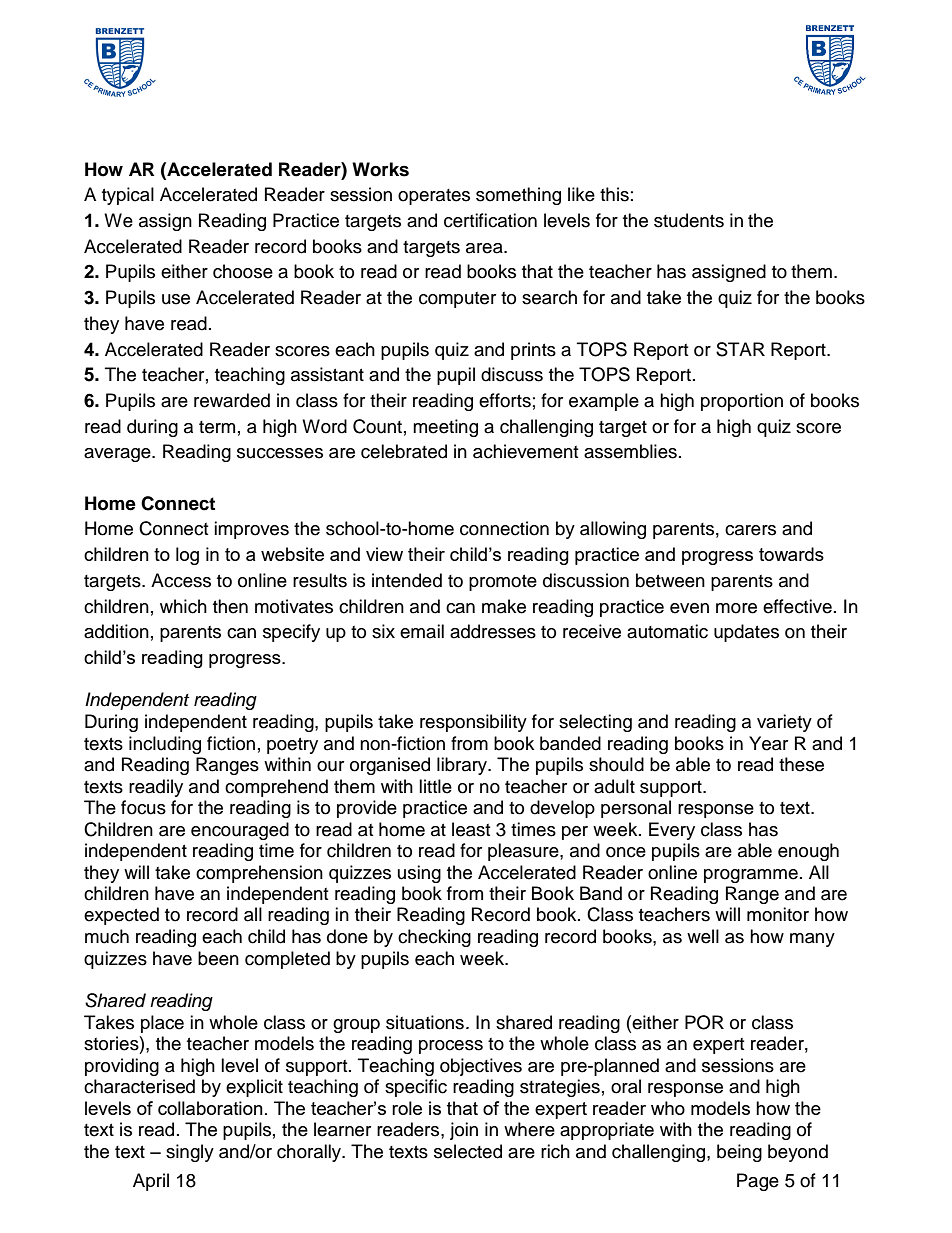  What do you see at coordinates (434, 197) in the screenshot?
I see `operates` at bounding box center [434, 197].
